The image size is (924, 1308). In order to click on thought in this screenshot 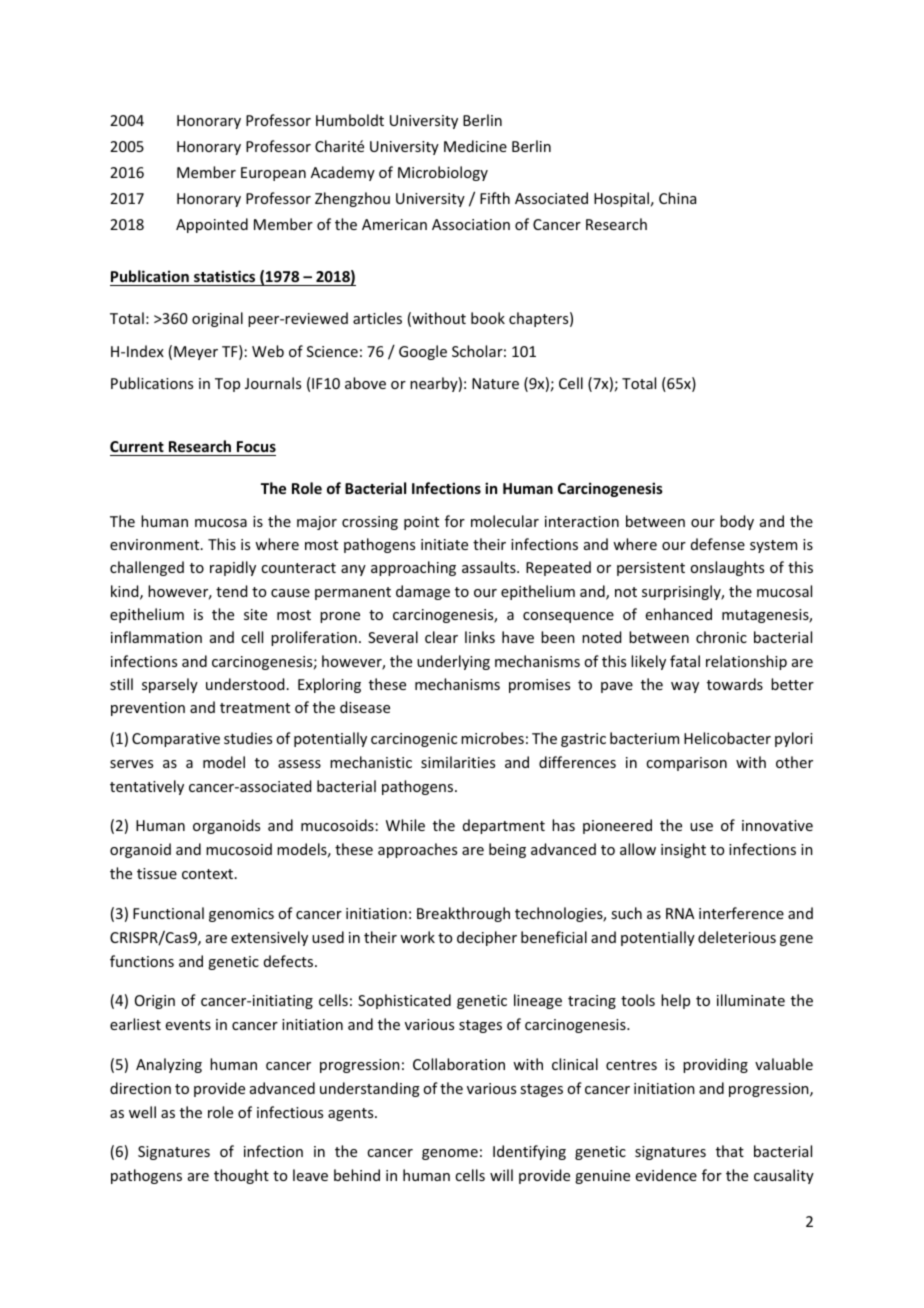, I will do `click(241, 1176)`.
